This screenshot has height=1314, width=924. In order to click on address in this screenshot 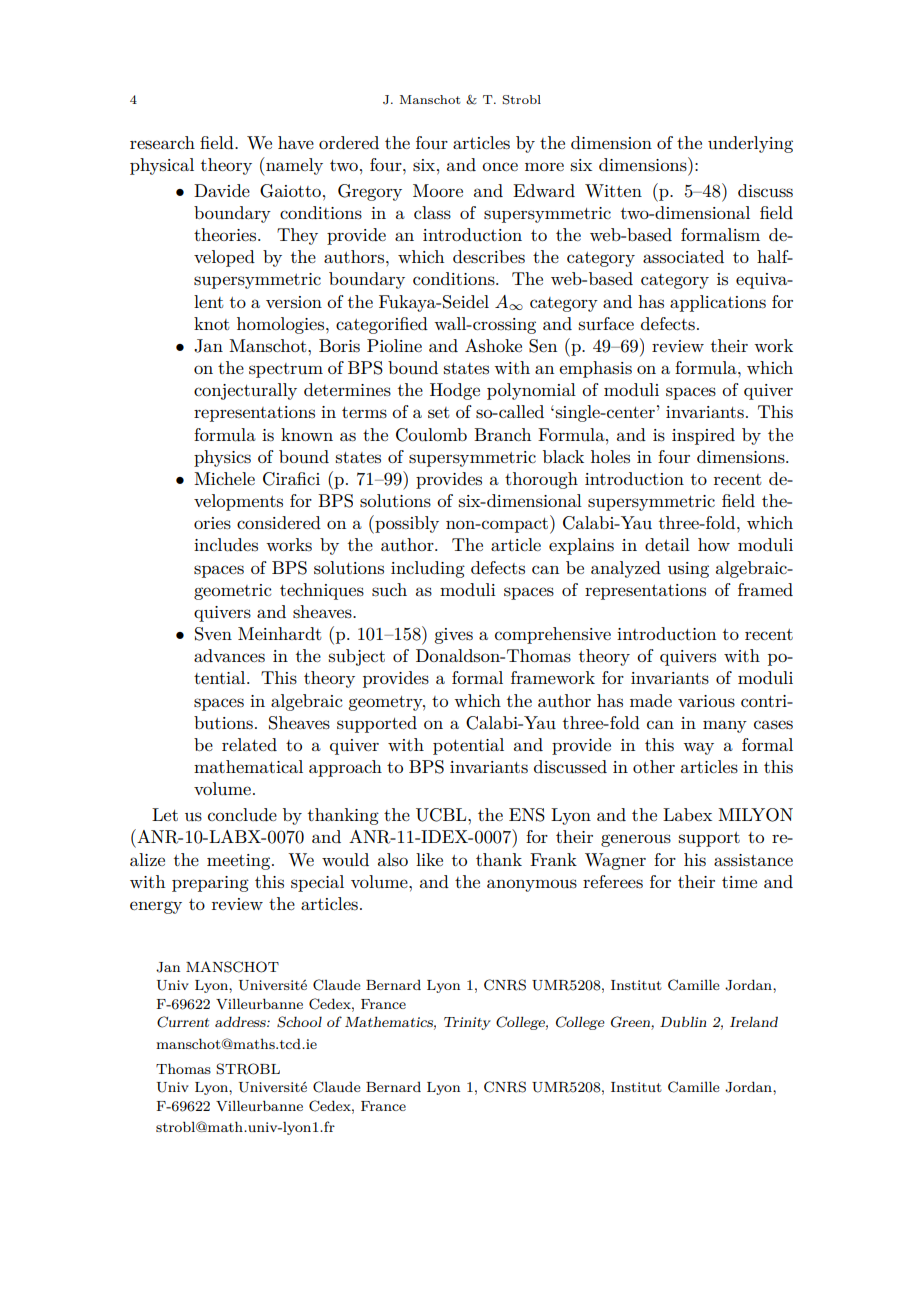, I will do `click(241, 1021)`.
